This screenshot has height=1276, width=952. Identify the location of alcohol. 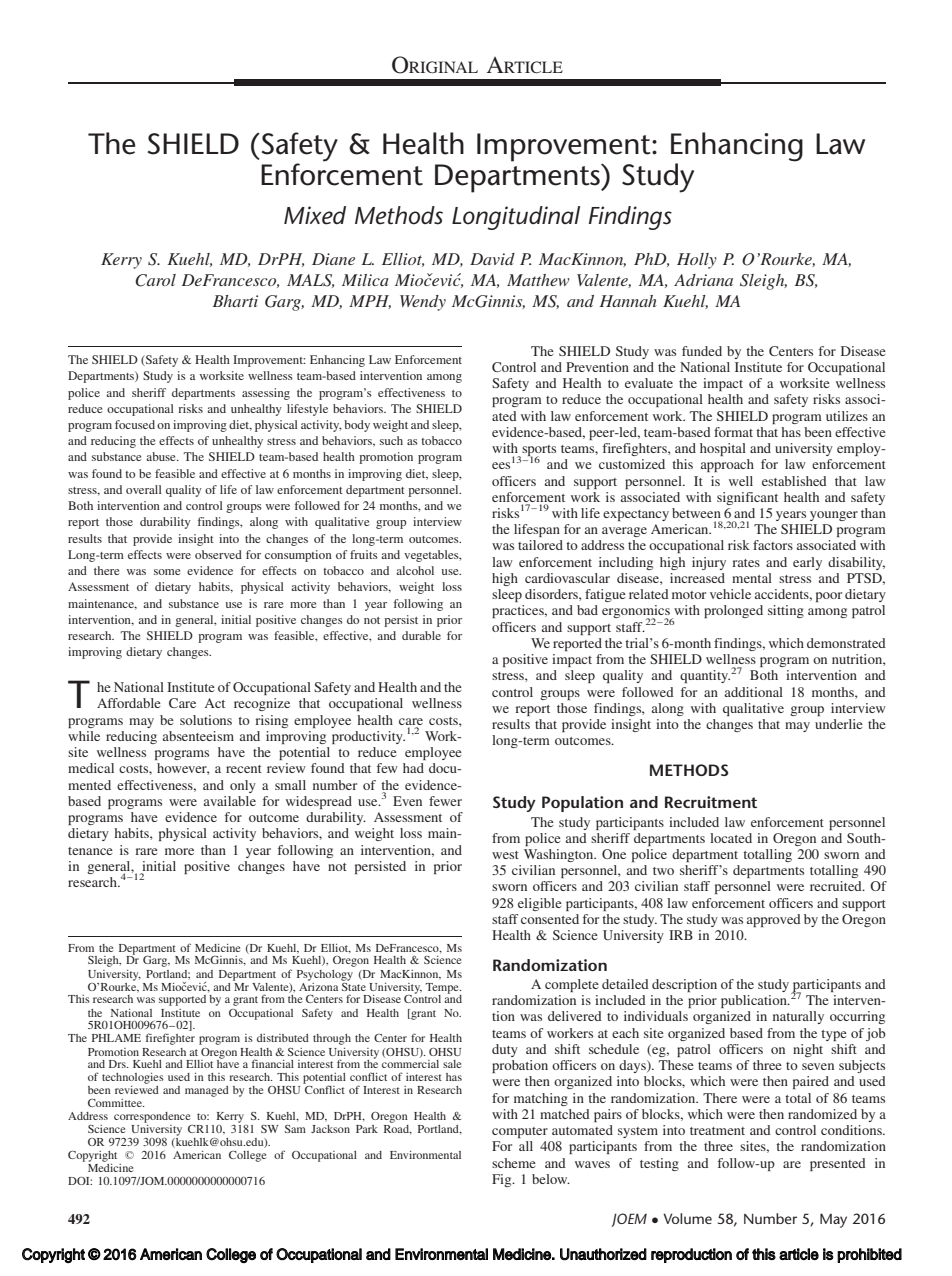
(415, 570).
